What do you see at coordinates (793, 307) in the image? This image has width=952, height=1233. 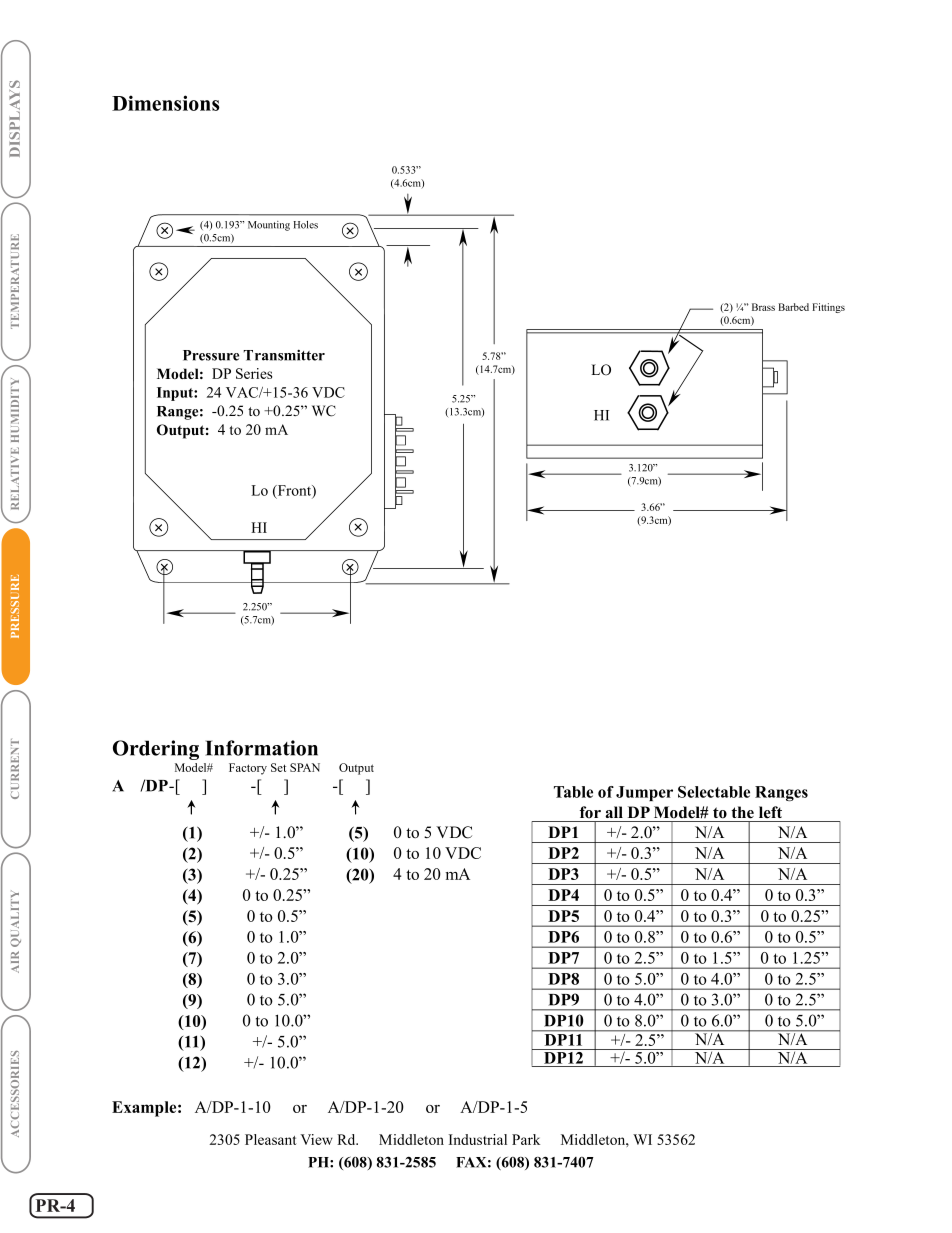 I see `Barbed` at bounding box center [793, 307].
